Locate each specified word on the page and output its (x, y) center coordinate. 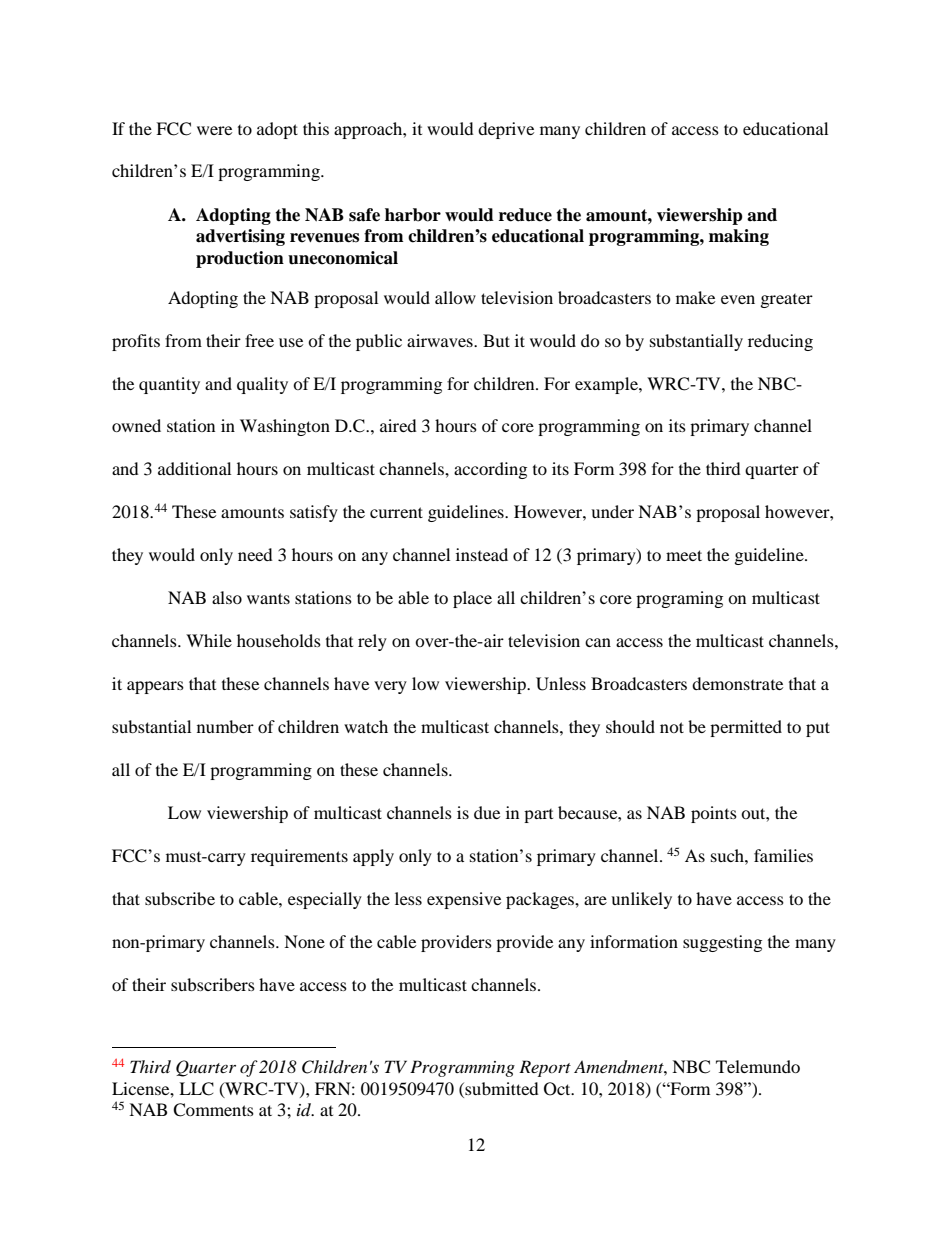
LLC (196, 1089)
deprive (506, 130)
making (739, 237)
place (472, 599)
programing (679, 599)
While (209, 640)
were (214, 130)
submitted (501, 1088)
